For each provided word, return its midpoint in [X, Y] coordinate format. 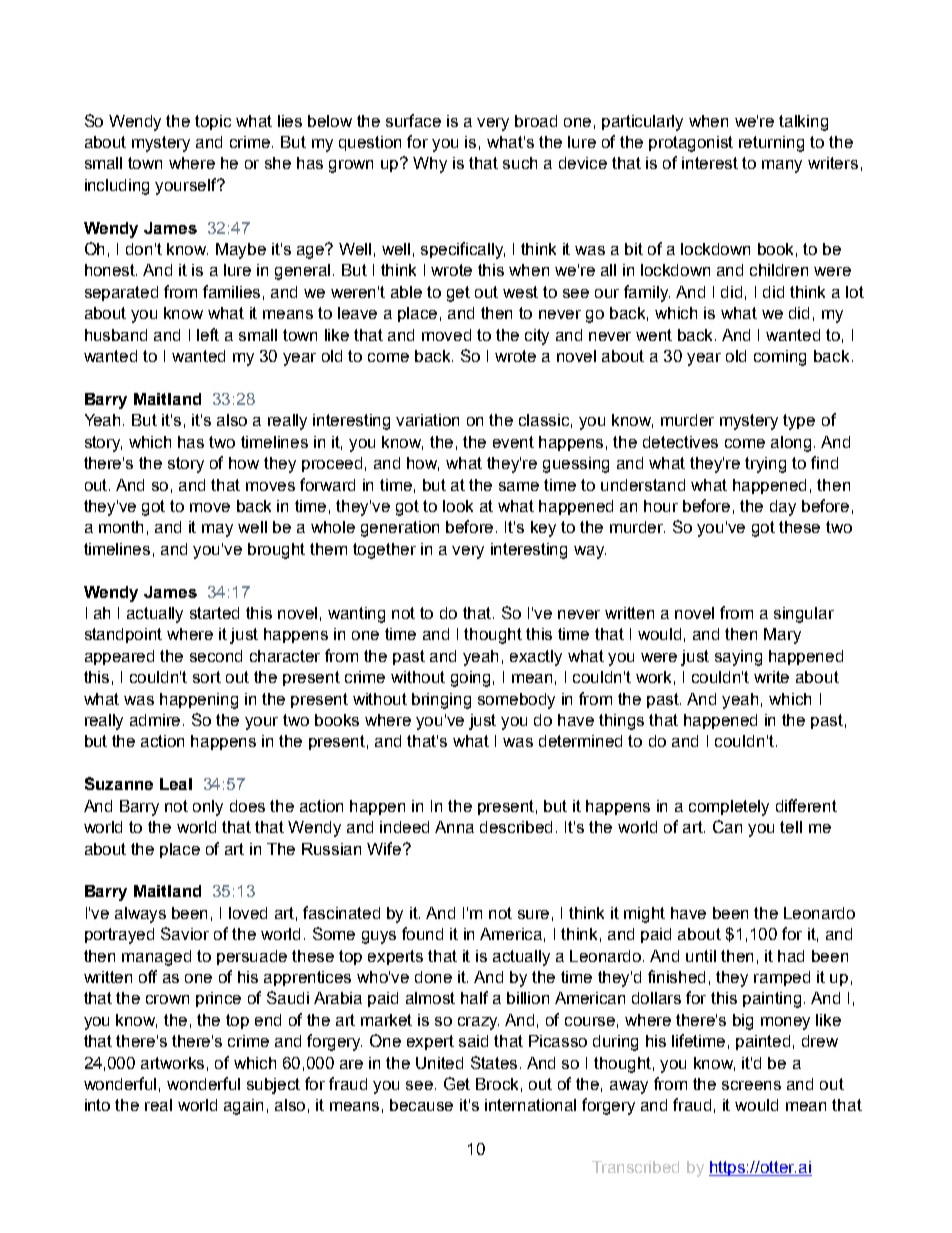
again [243, 1107]
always [140, 915]
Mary [782, 636]
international [530, 1105]
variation [427, 420]
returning [771, 144]
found [422, 933]
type [799, 422]
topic [213, 122]
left [208, 334]
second [216, 656]
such [520, 163]
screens [751, 1085]
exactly [536, 658]
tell [791, 827]
